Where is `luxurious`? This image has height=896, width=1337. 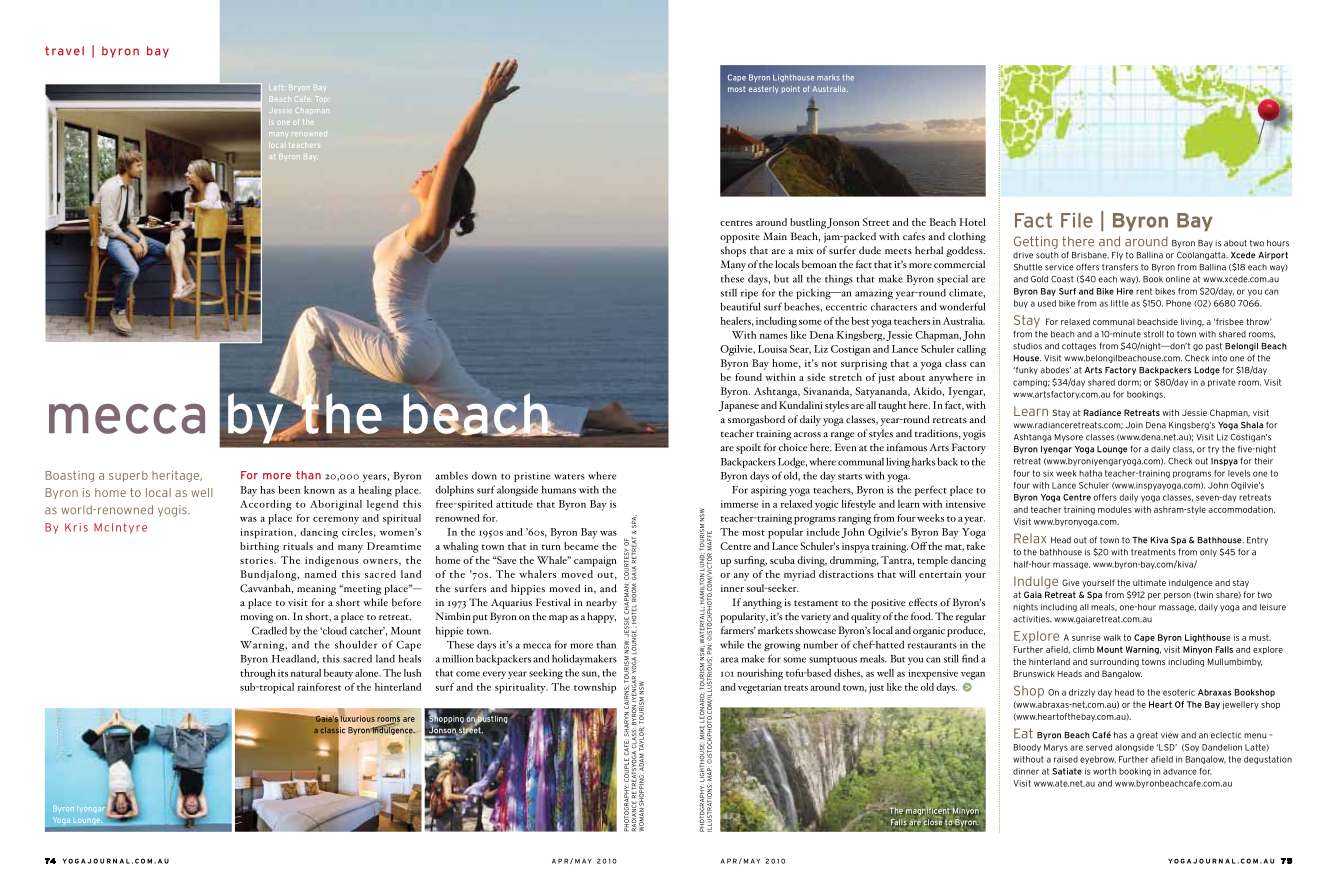
luxurious is located at coordinates (358, 718).
